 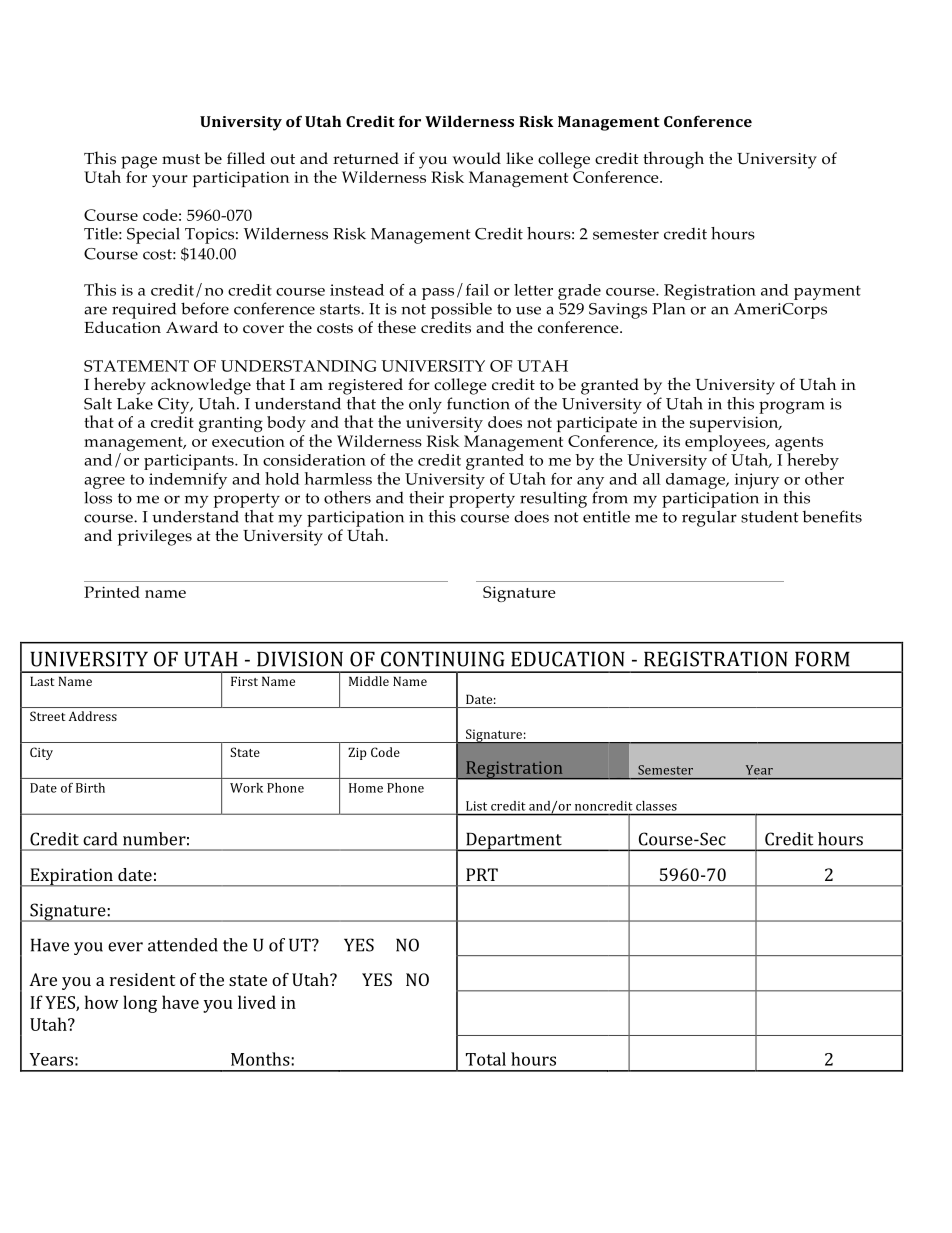 I want to click on Department, so click(x=514, y=841).
